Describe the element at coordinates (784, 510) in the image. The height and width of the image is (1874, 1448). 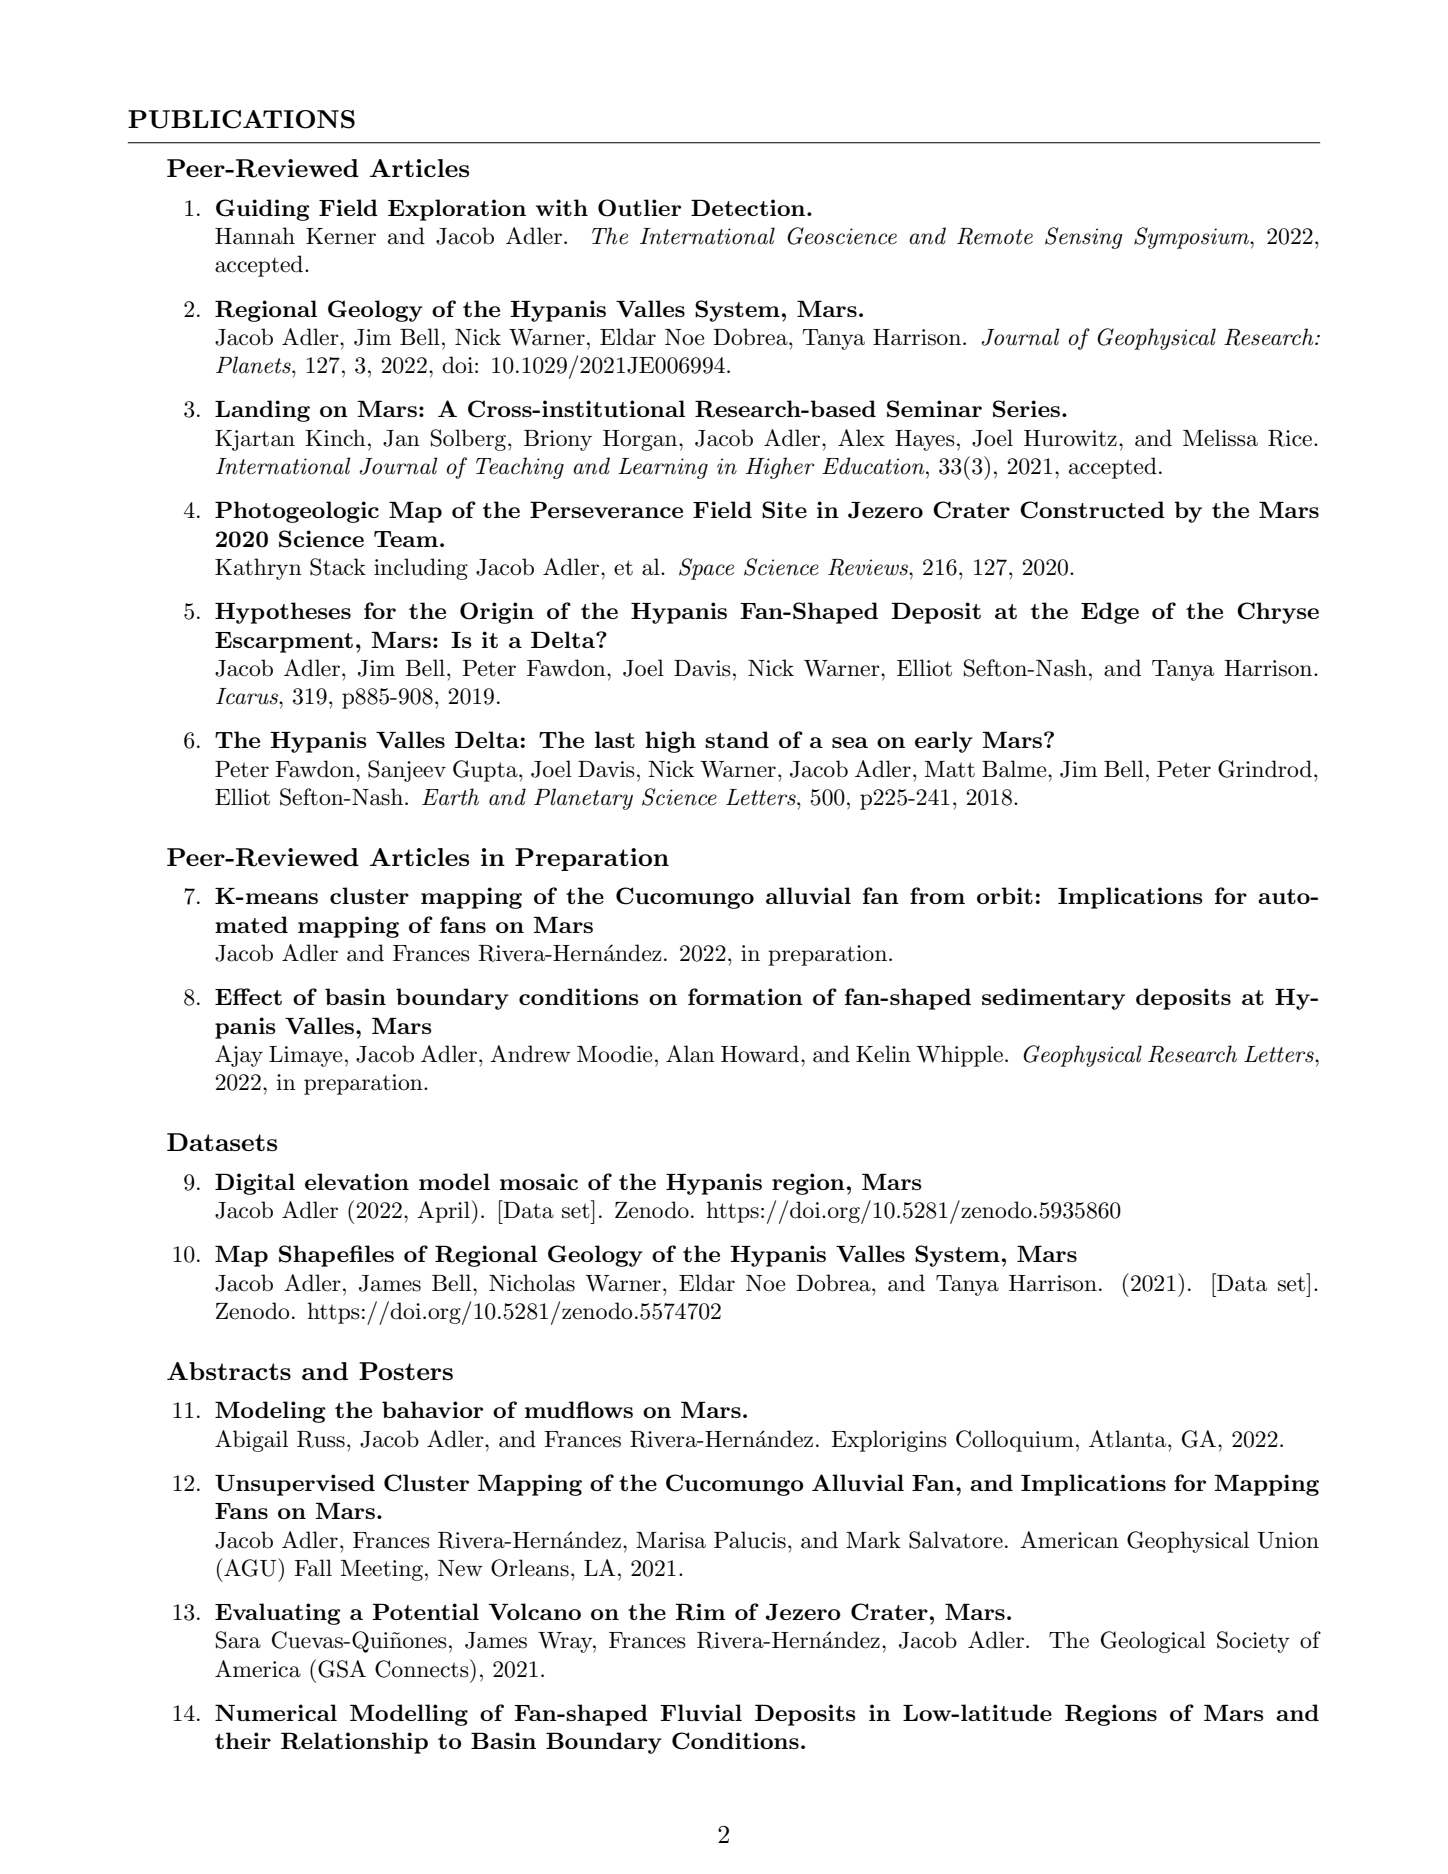
I see `Site` at that location.
